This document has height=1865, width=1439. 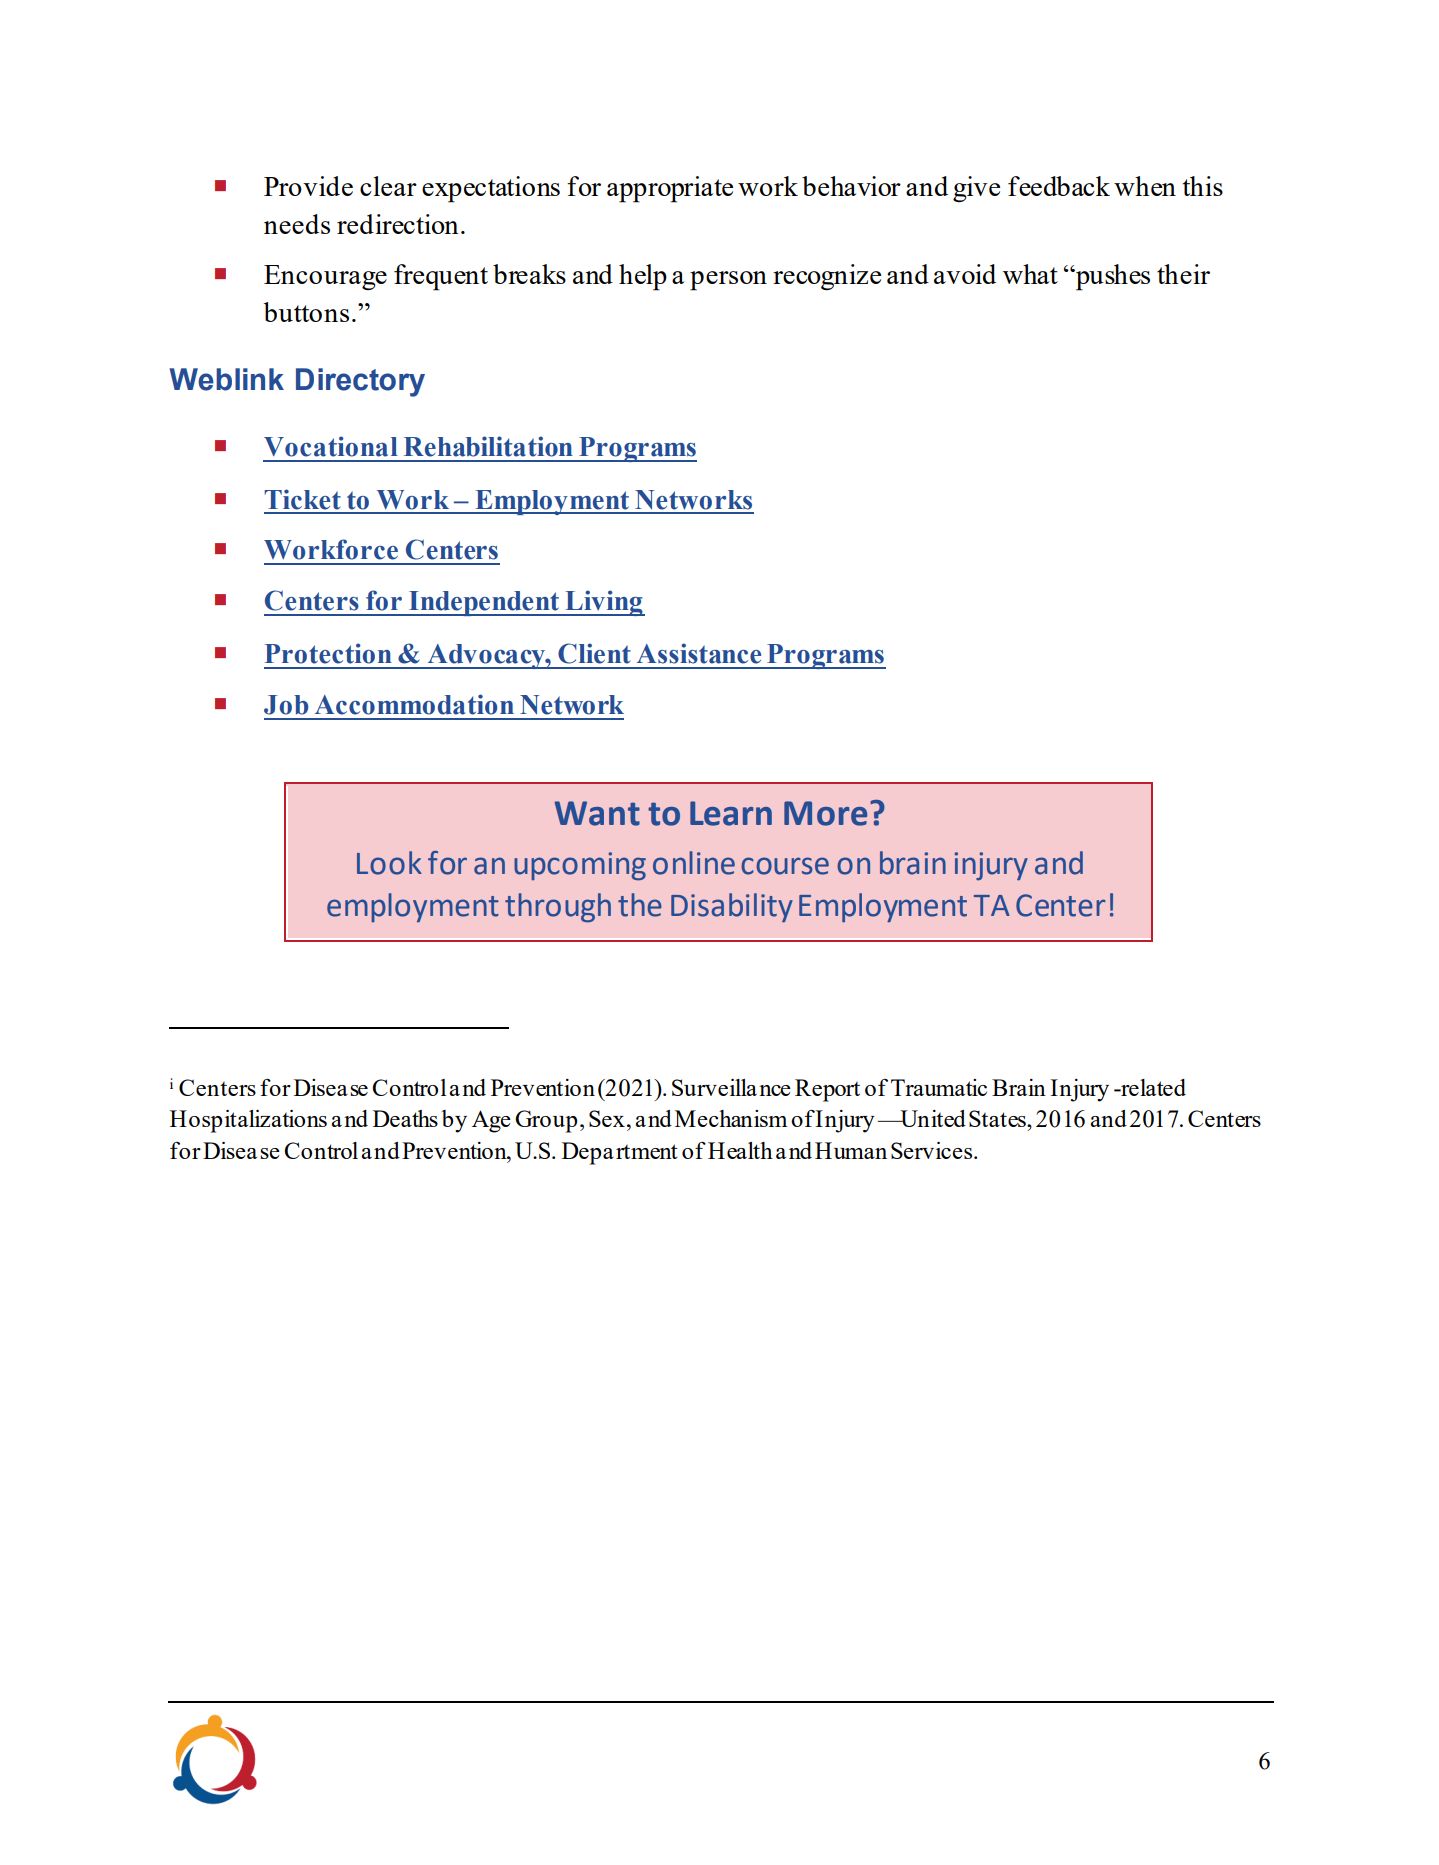 I want to click on Deaths, so click(x=405, y=1118).
